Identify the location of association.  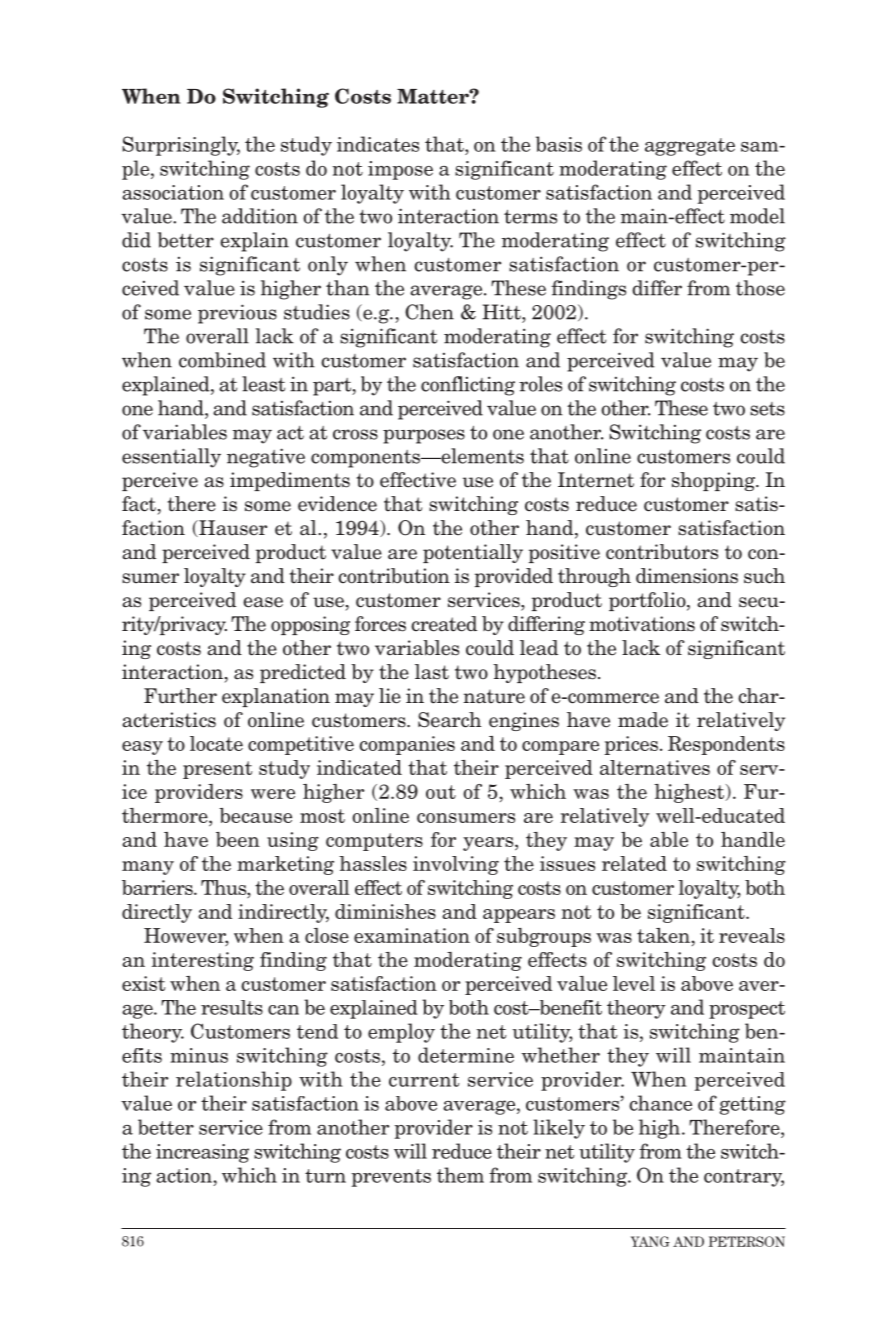
(173, 192).
